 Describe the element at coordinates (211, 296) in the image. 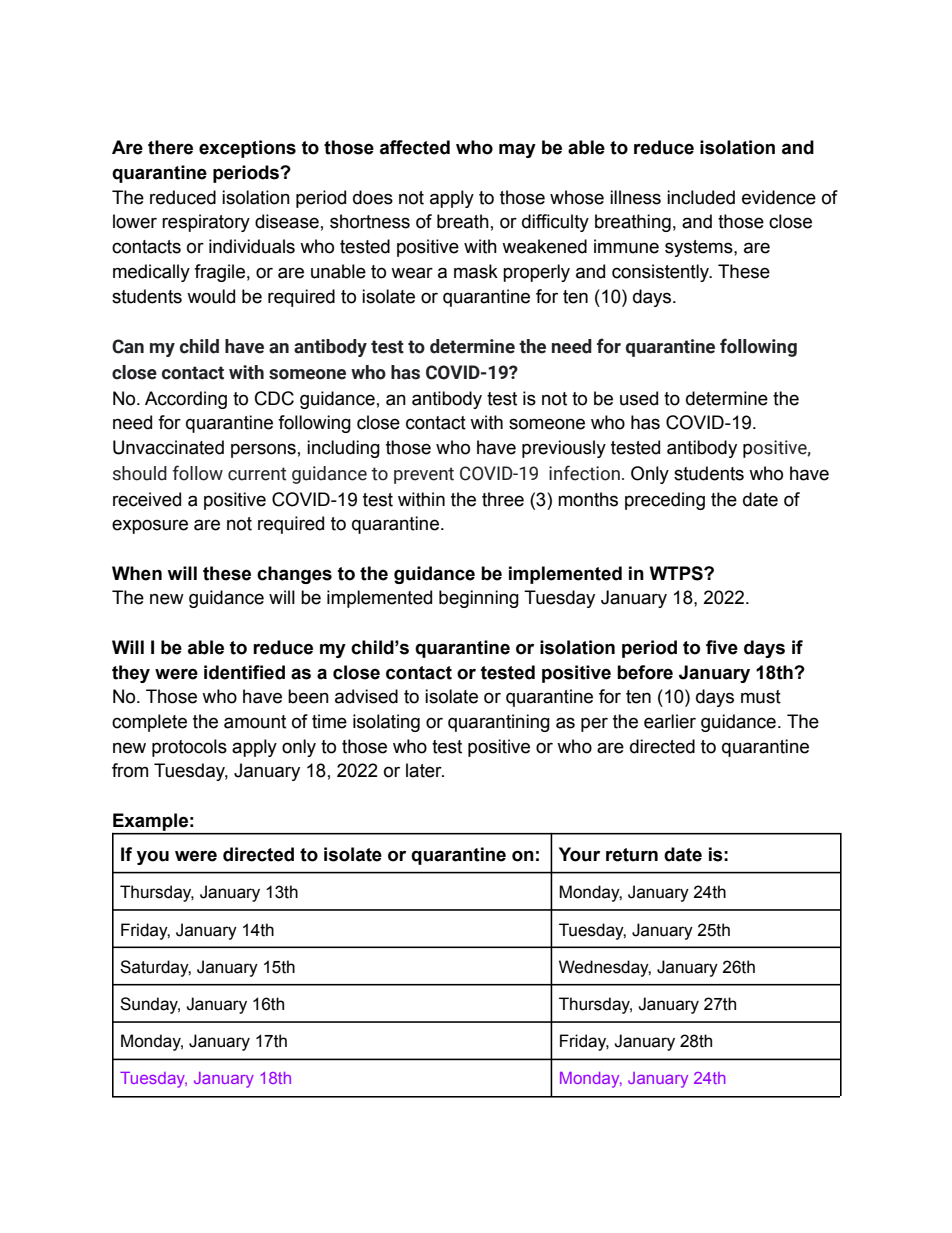

I see `would` at that location.
